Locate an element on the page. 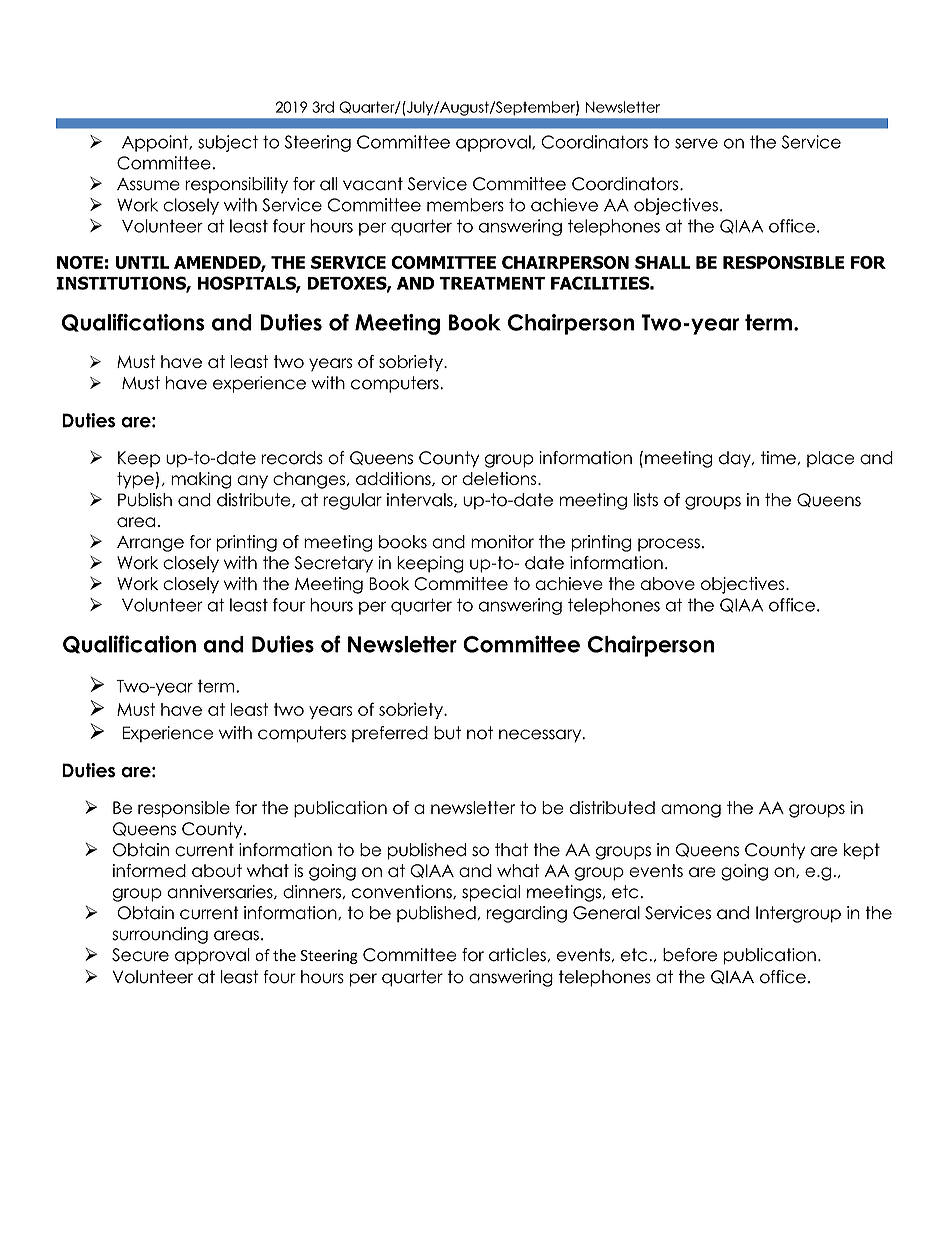 The width and height of the image is (952, 1233). time is located at coordinates (779, 458).
